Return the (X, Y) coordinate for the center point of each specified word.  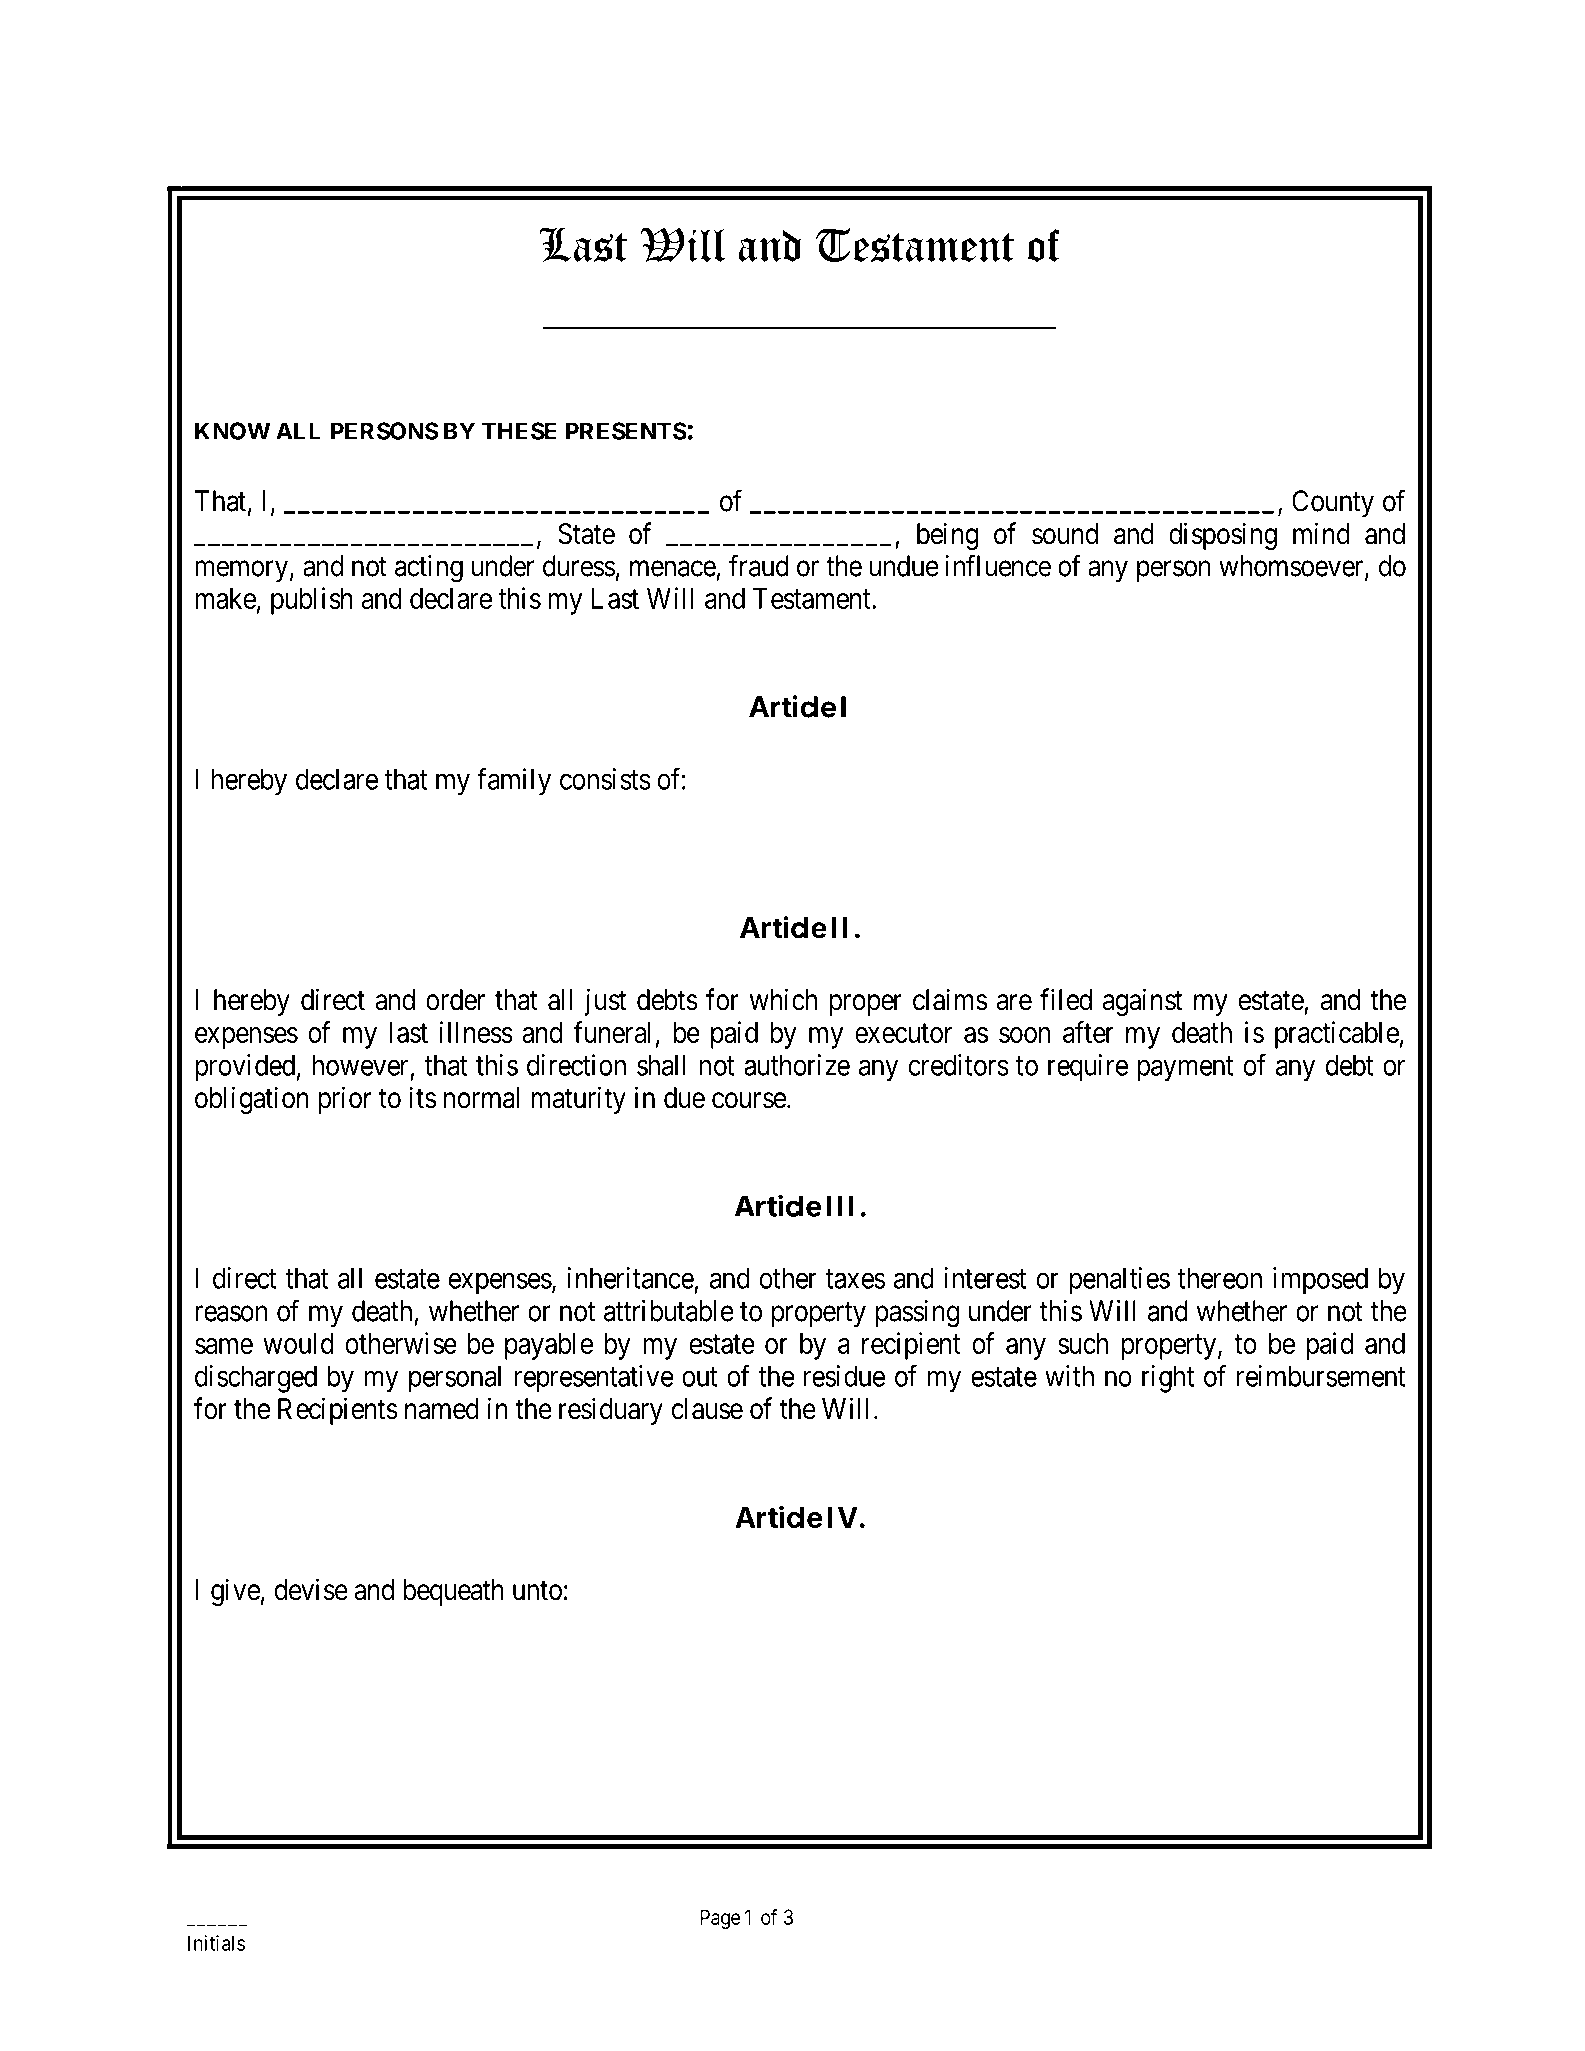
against (1142, 1002)
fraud (759, 565)
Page (720, 1919)
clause (707, 1409)
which (783, 999)
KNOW (232, 431)
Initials (216, 1943)
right (1168, 1379)
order (455, 1000)
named (442, 1409)
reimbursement (1321, 1376)
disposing (1223, 536)
